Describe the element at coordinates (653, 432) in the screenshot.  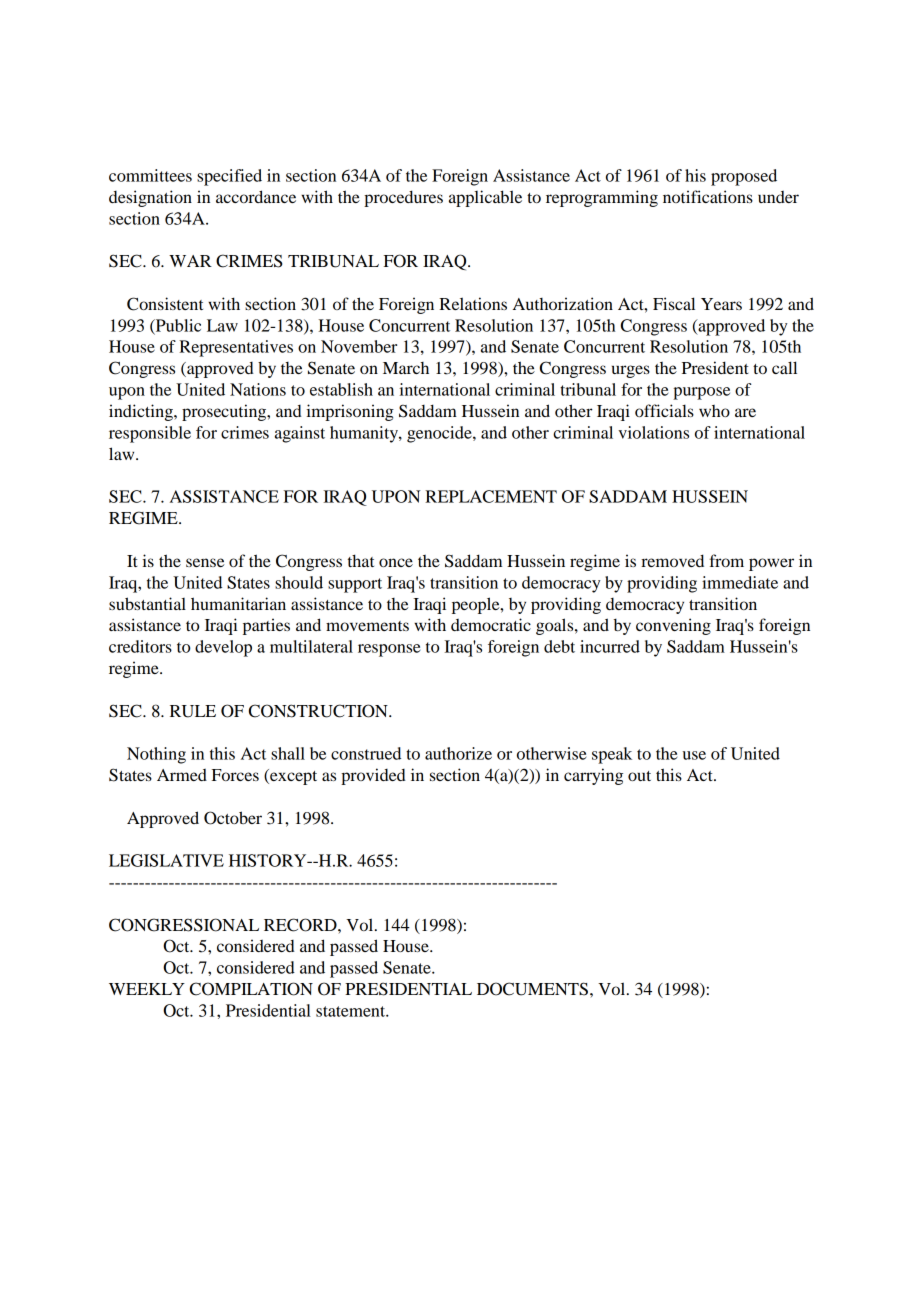
I see `violations` at that location.
